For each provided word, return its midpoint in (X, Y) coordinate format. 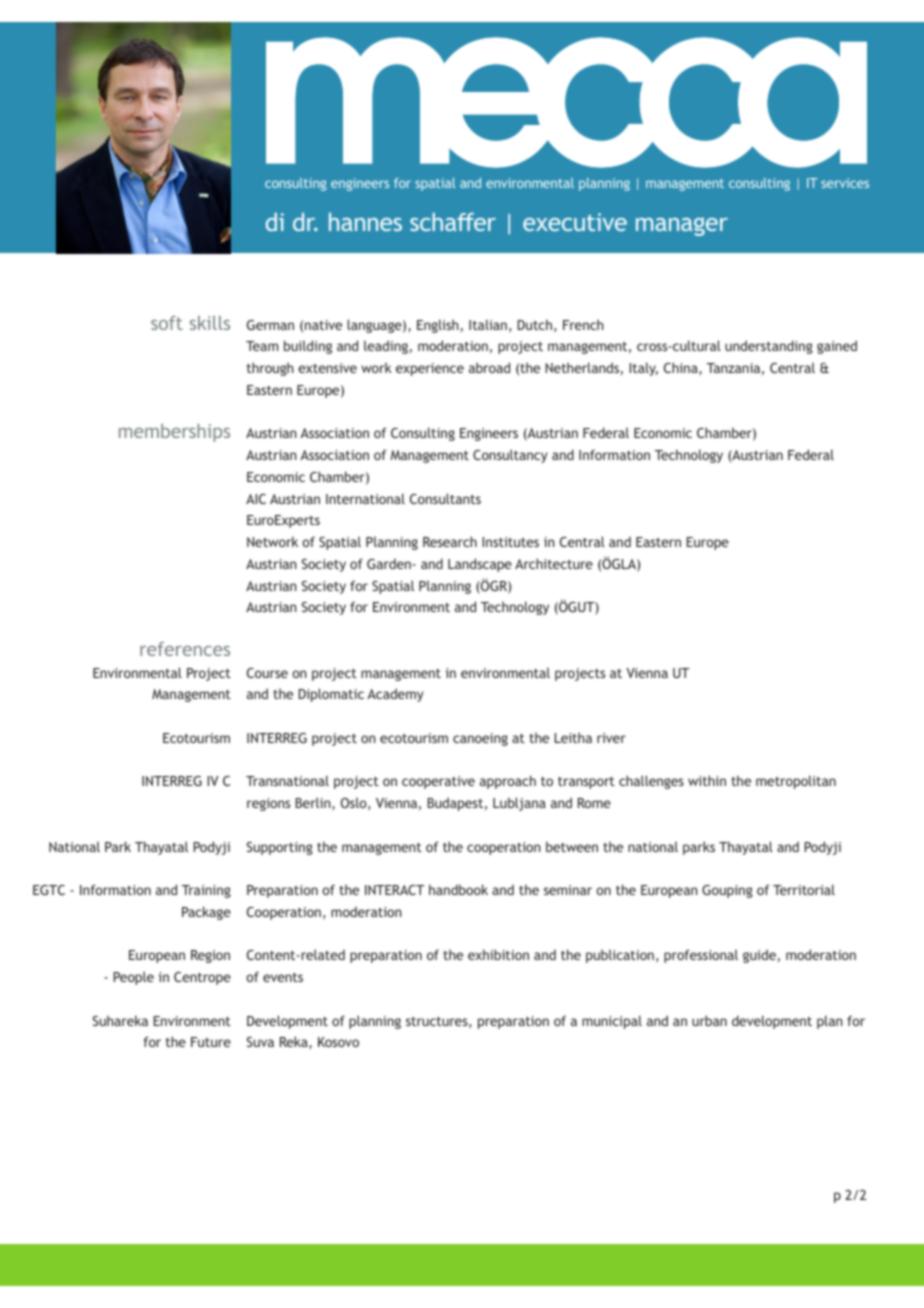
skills (210, 323)
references (185, 649)
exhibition (498, 954)
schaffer (453, 222)
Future (211, 1042)
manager (682, 226)
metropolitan (796, 782)
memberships (174, 433)
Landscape (480, 565)
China (682, 368)
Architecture (554, 563)
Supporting (280, 848)
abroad (489, 367)
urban (709, 1020)
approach (508, 782)
